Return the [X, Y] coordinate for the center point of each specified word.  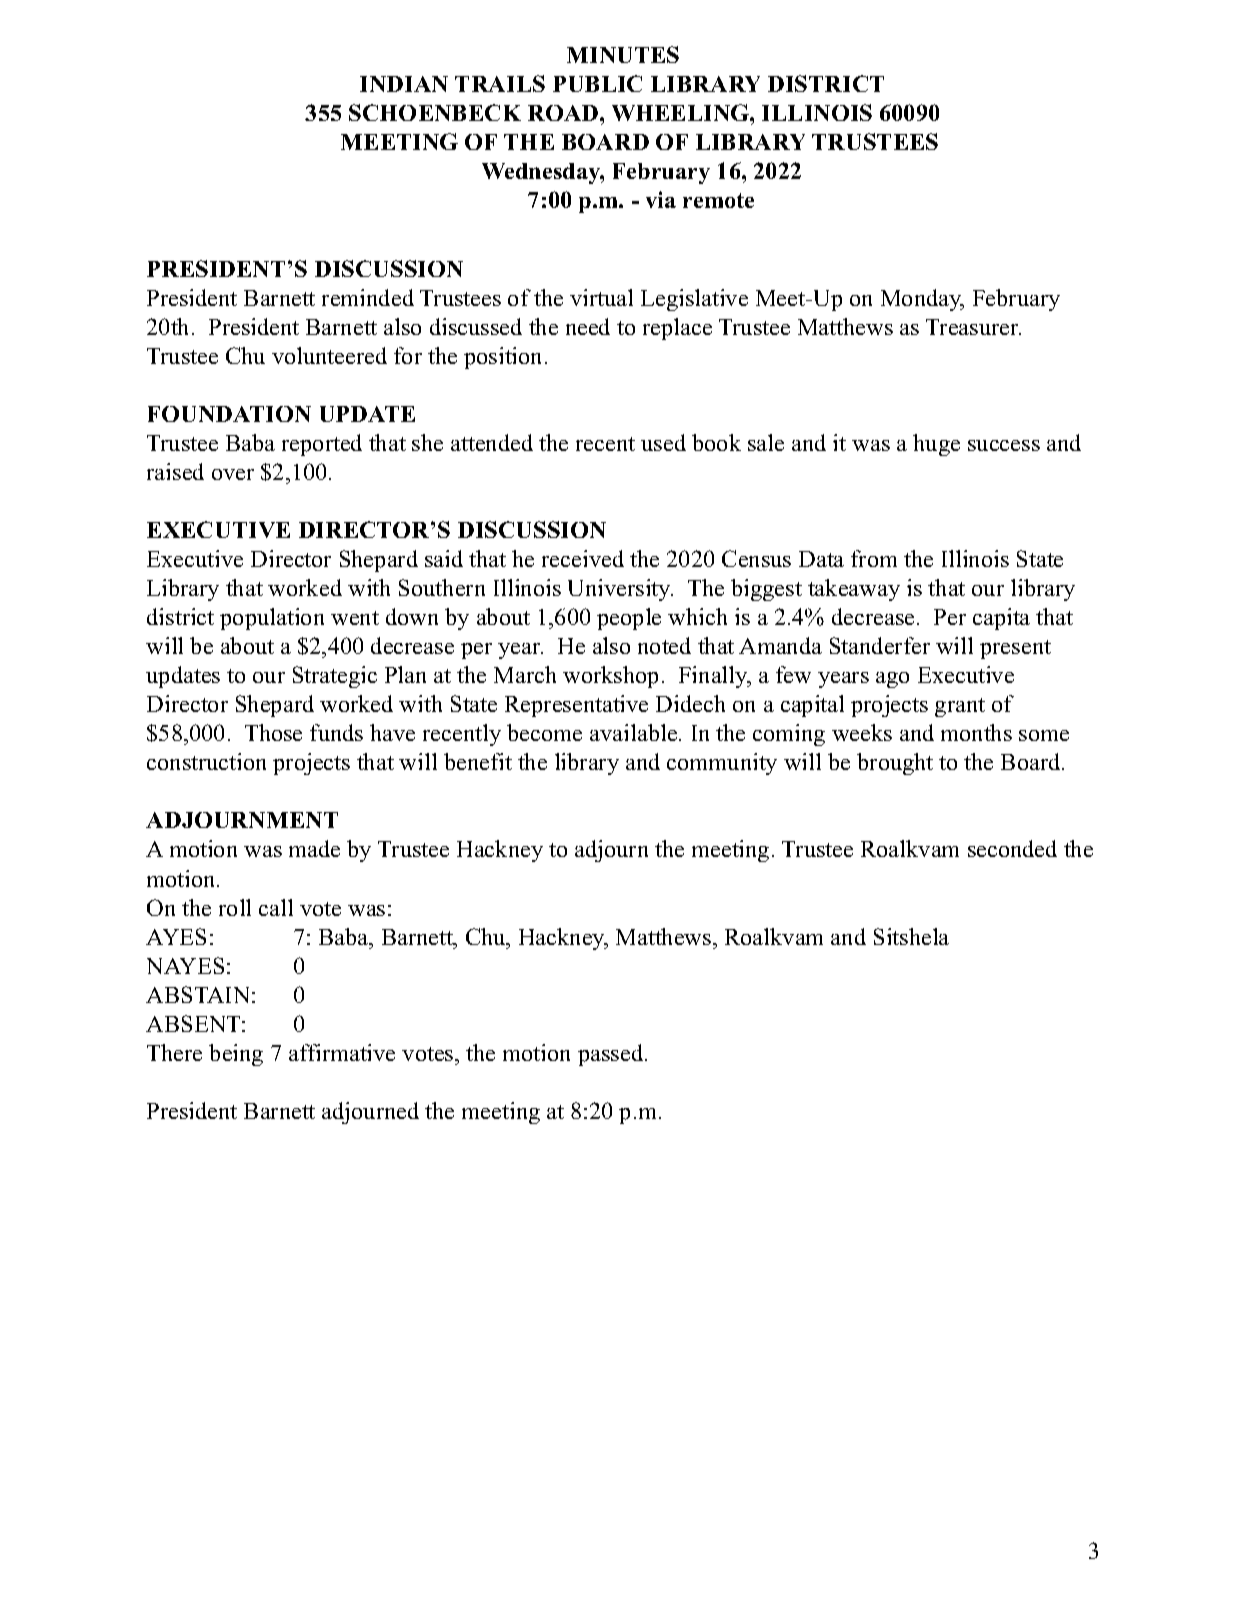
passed [610, 1055]
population [272, 619]
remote [718, 200]
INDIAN [404, 84]
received [583, 558]
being [236, 1055]
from [874, 558]
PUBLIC [597, 83]
